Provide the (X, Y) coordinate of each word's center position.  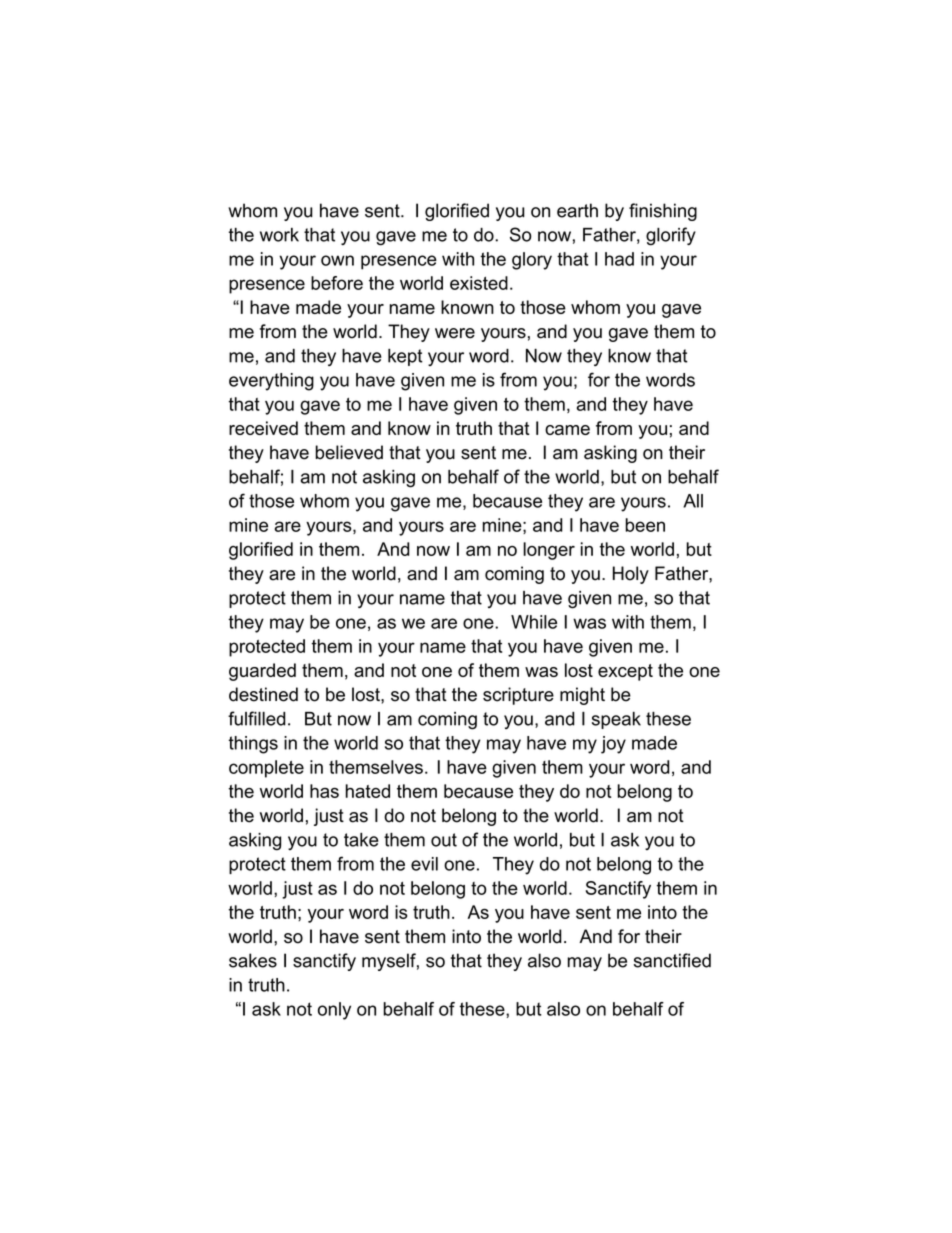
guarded (262, 672)
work (279, 235)
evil (424, 864)
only (334, 1011)
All (693, 501)
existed (479, 283)
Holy (631, 575)
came (567, 430)
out (444, 840)
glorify (671, 236)
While (534, 622)
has (324, 791)
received (263, 428)
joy (613, 745)
